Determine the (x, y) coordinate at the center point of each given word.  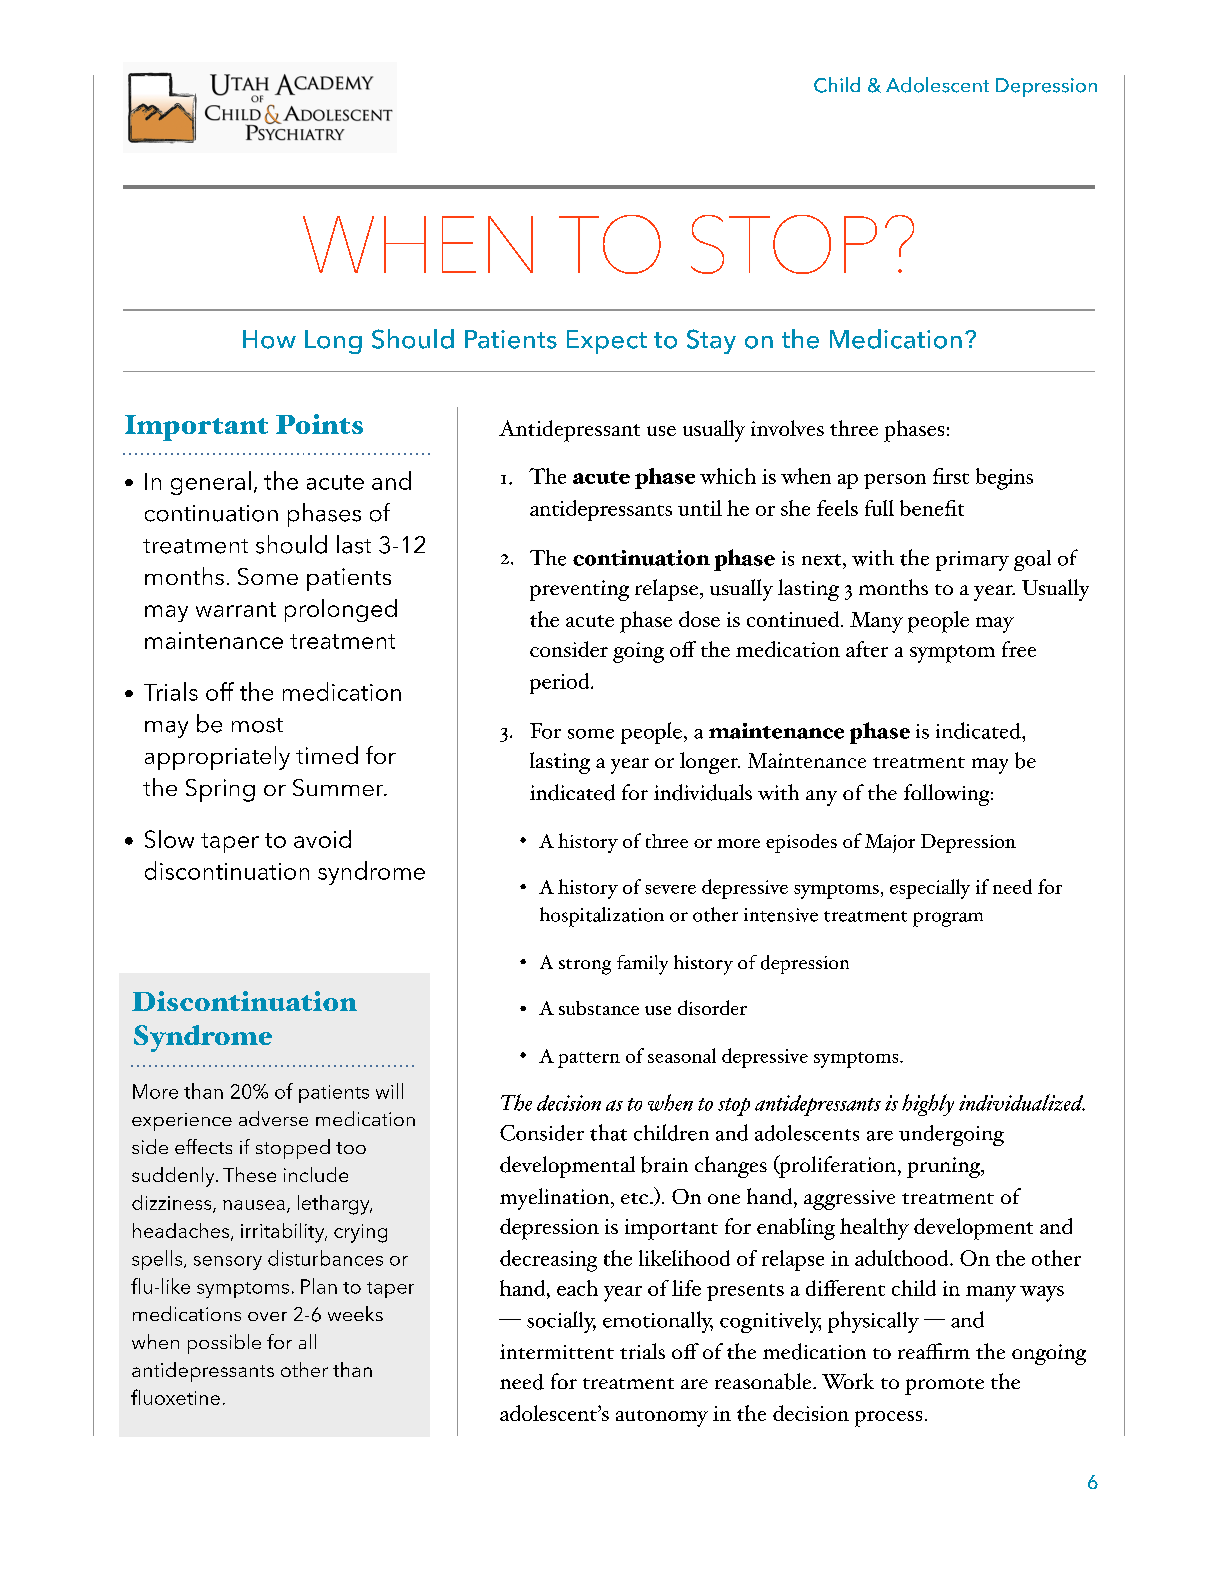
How (269, 339)
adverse (273, 1118)
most (257, 725)
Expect (607, 342)
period (561, 683)
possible (224, 1344)
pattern (589, 1060)
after (867, 649)
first (951, 476)
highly (928, 1105)
